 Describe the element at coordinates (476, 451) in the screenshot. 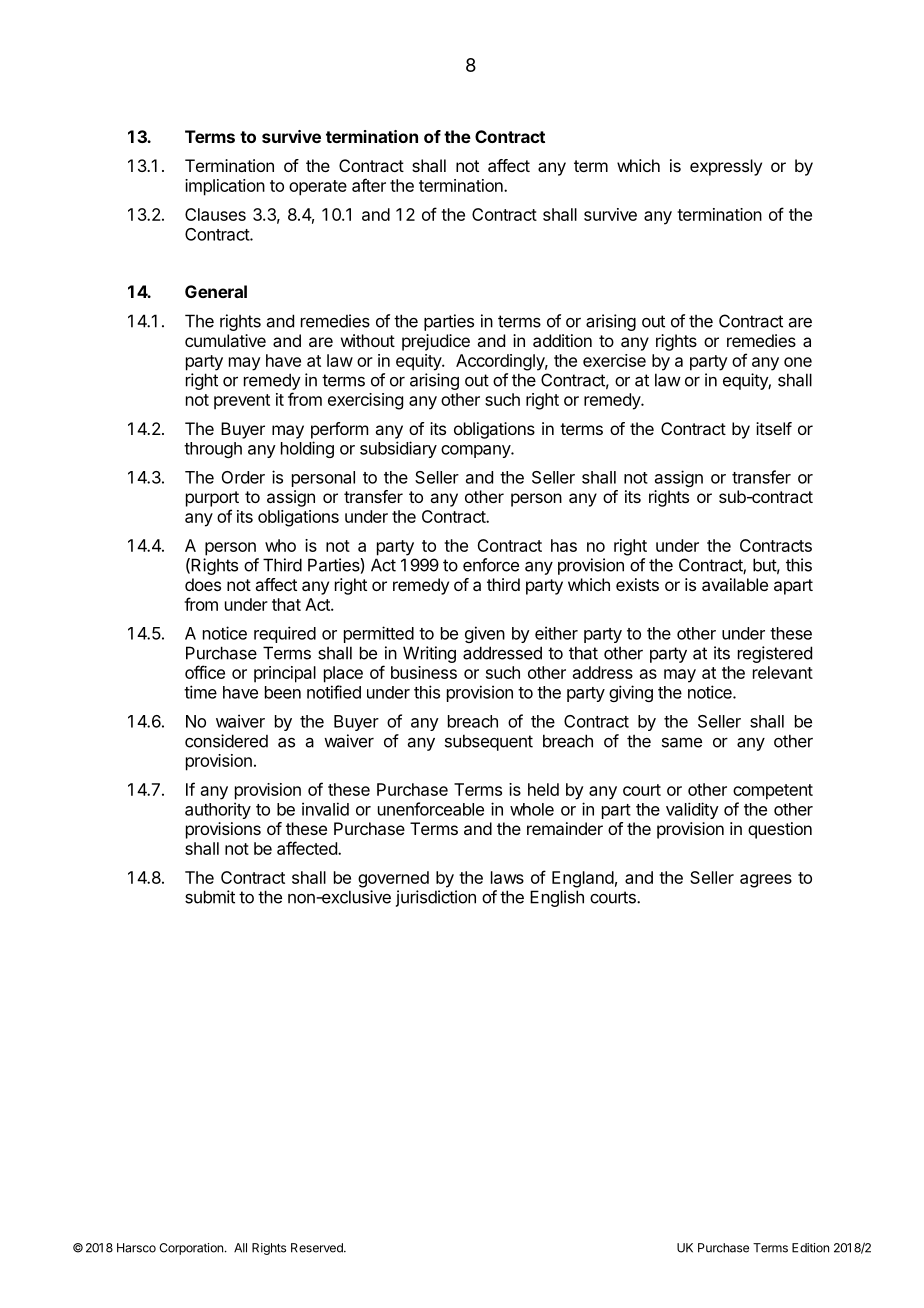

I see `company` at that location.
